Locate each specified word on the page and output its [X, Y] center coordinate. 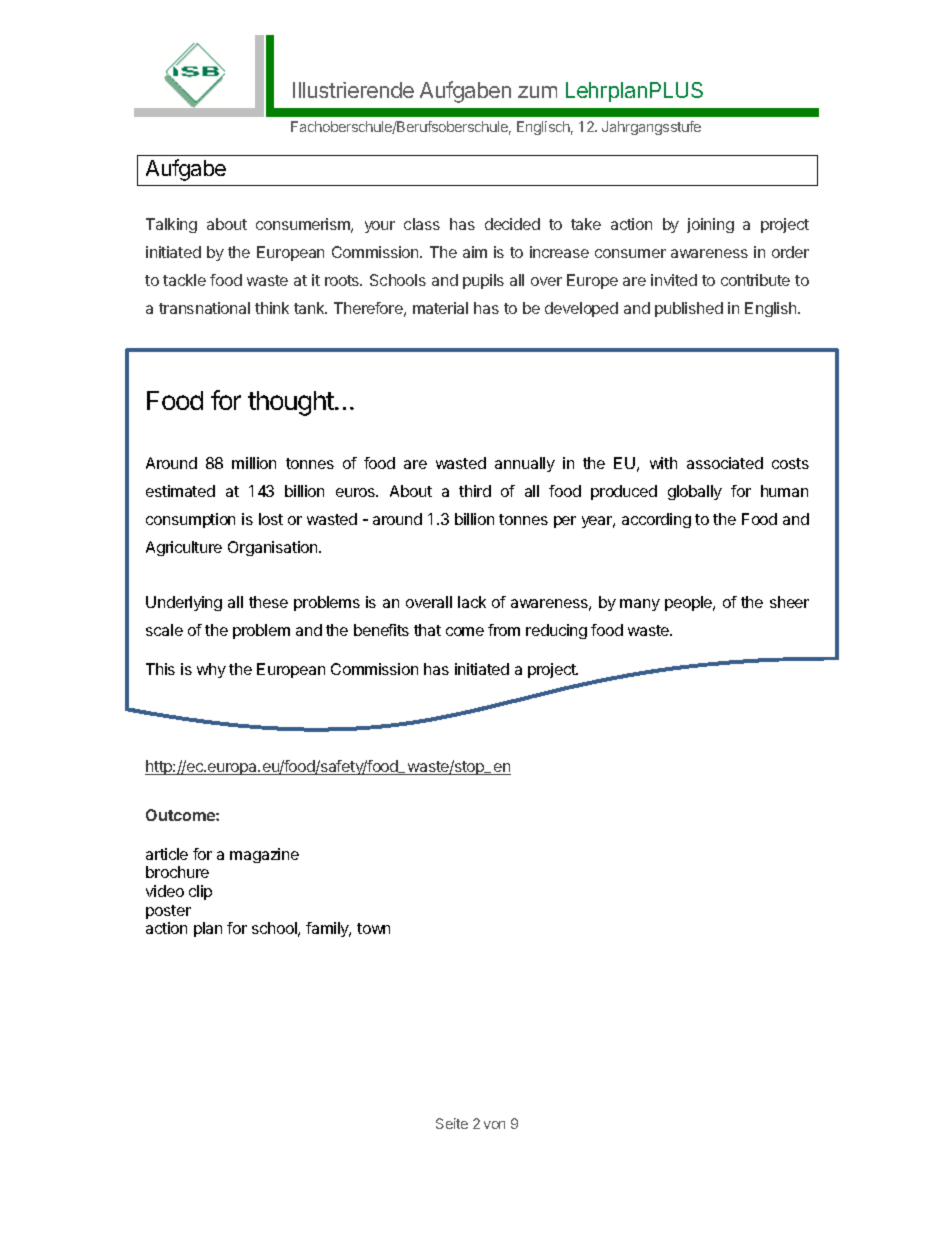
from [504, 630]
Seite [452, 1123]
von [494, 1125]
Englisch [543, 128]
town [373, 928]
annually [525, 464]
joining [710, 225]
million [254, 463]
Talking [171, 225]
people [690, 603]
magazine [264, 855]
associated [725, 463]
